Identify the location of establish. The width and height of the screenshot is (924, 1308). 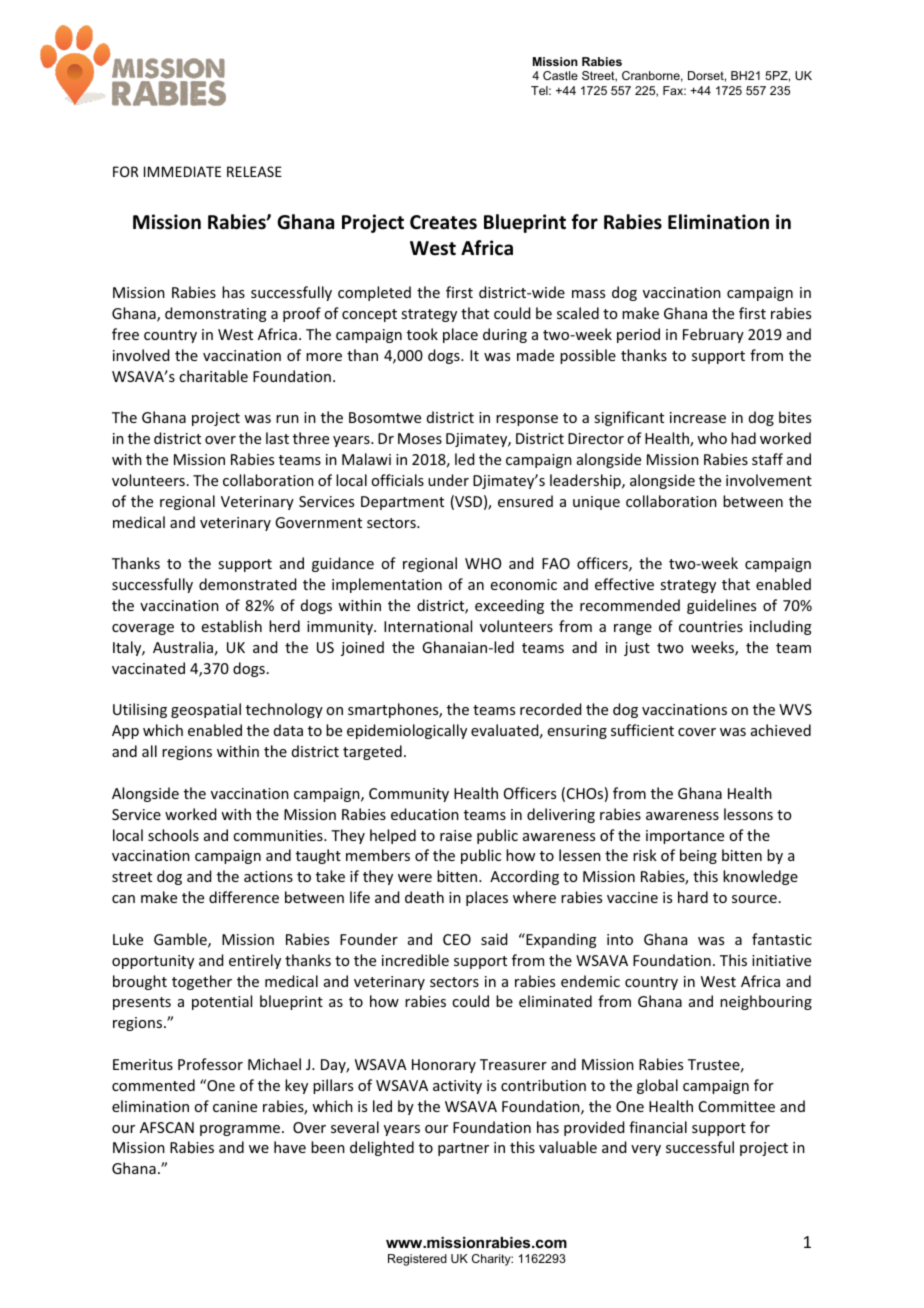
(232, 626).
